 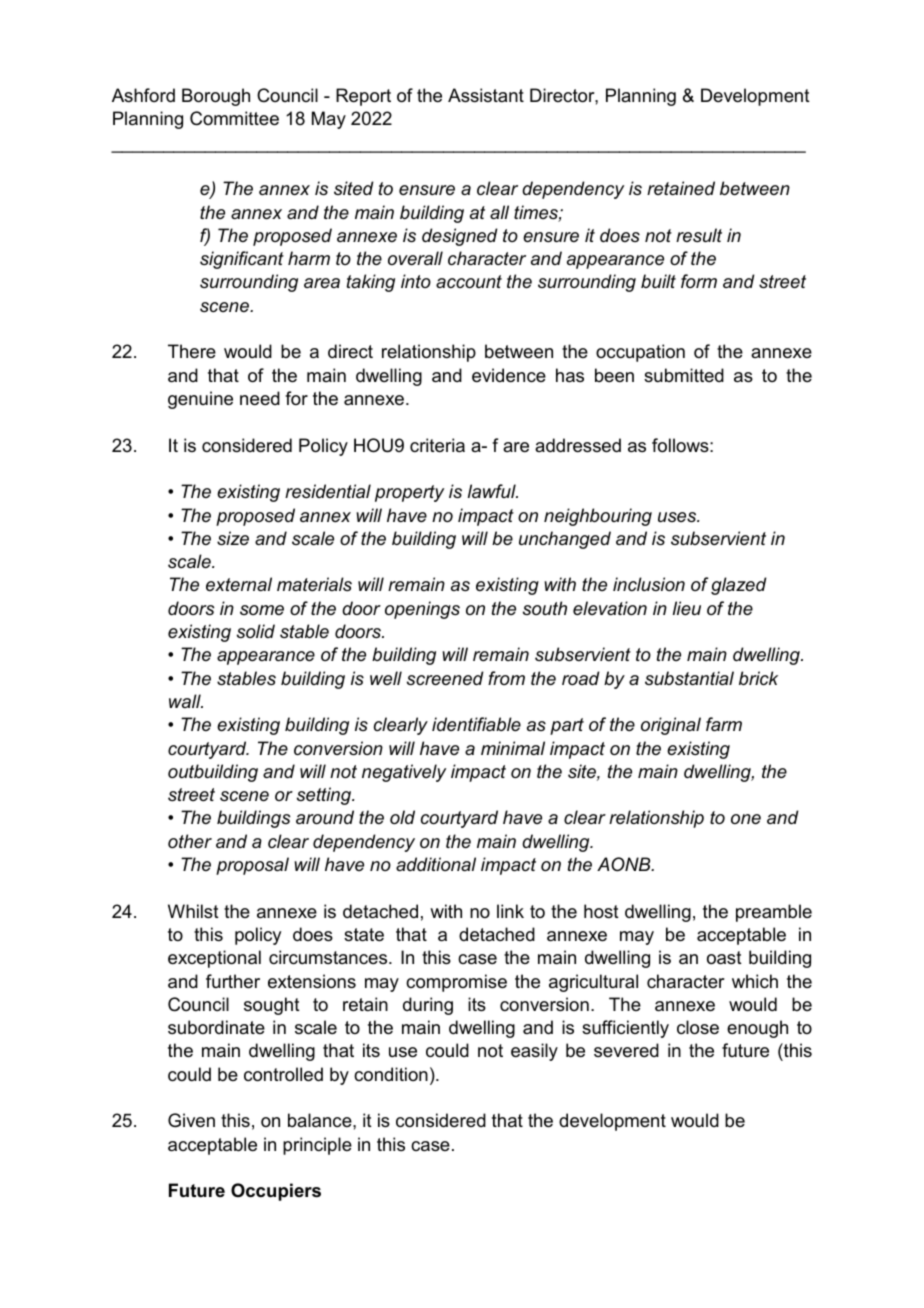 What do you see at coordinates (626, 1050) in the page?
I see `severed` at bounding box center [626, 1050].
